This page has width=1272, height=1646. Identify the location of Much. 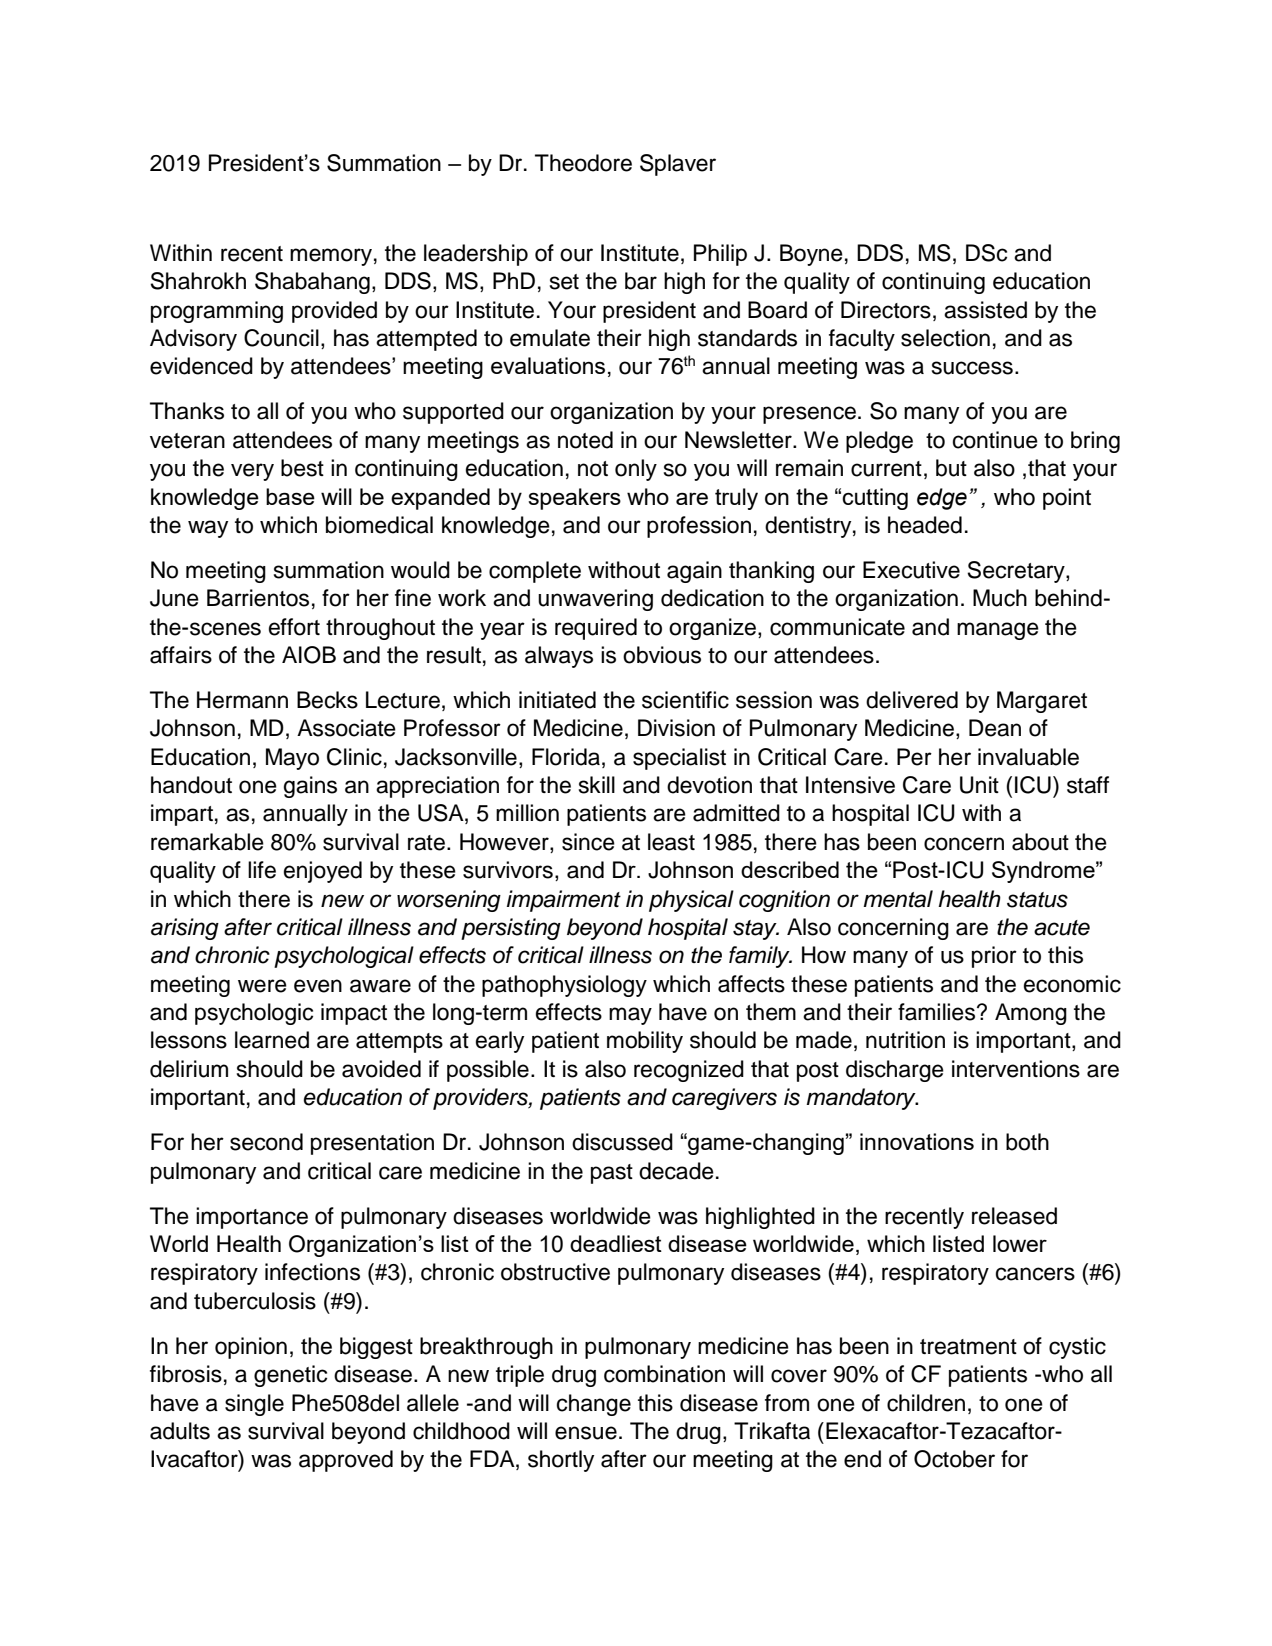
(1000, 598).
